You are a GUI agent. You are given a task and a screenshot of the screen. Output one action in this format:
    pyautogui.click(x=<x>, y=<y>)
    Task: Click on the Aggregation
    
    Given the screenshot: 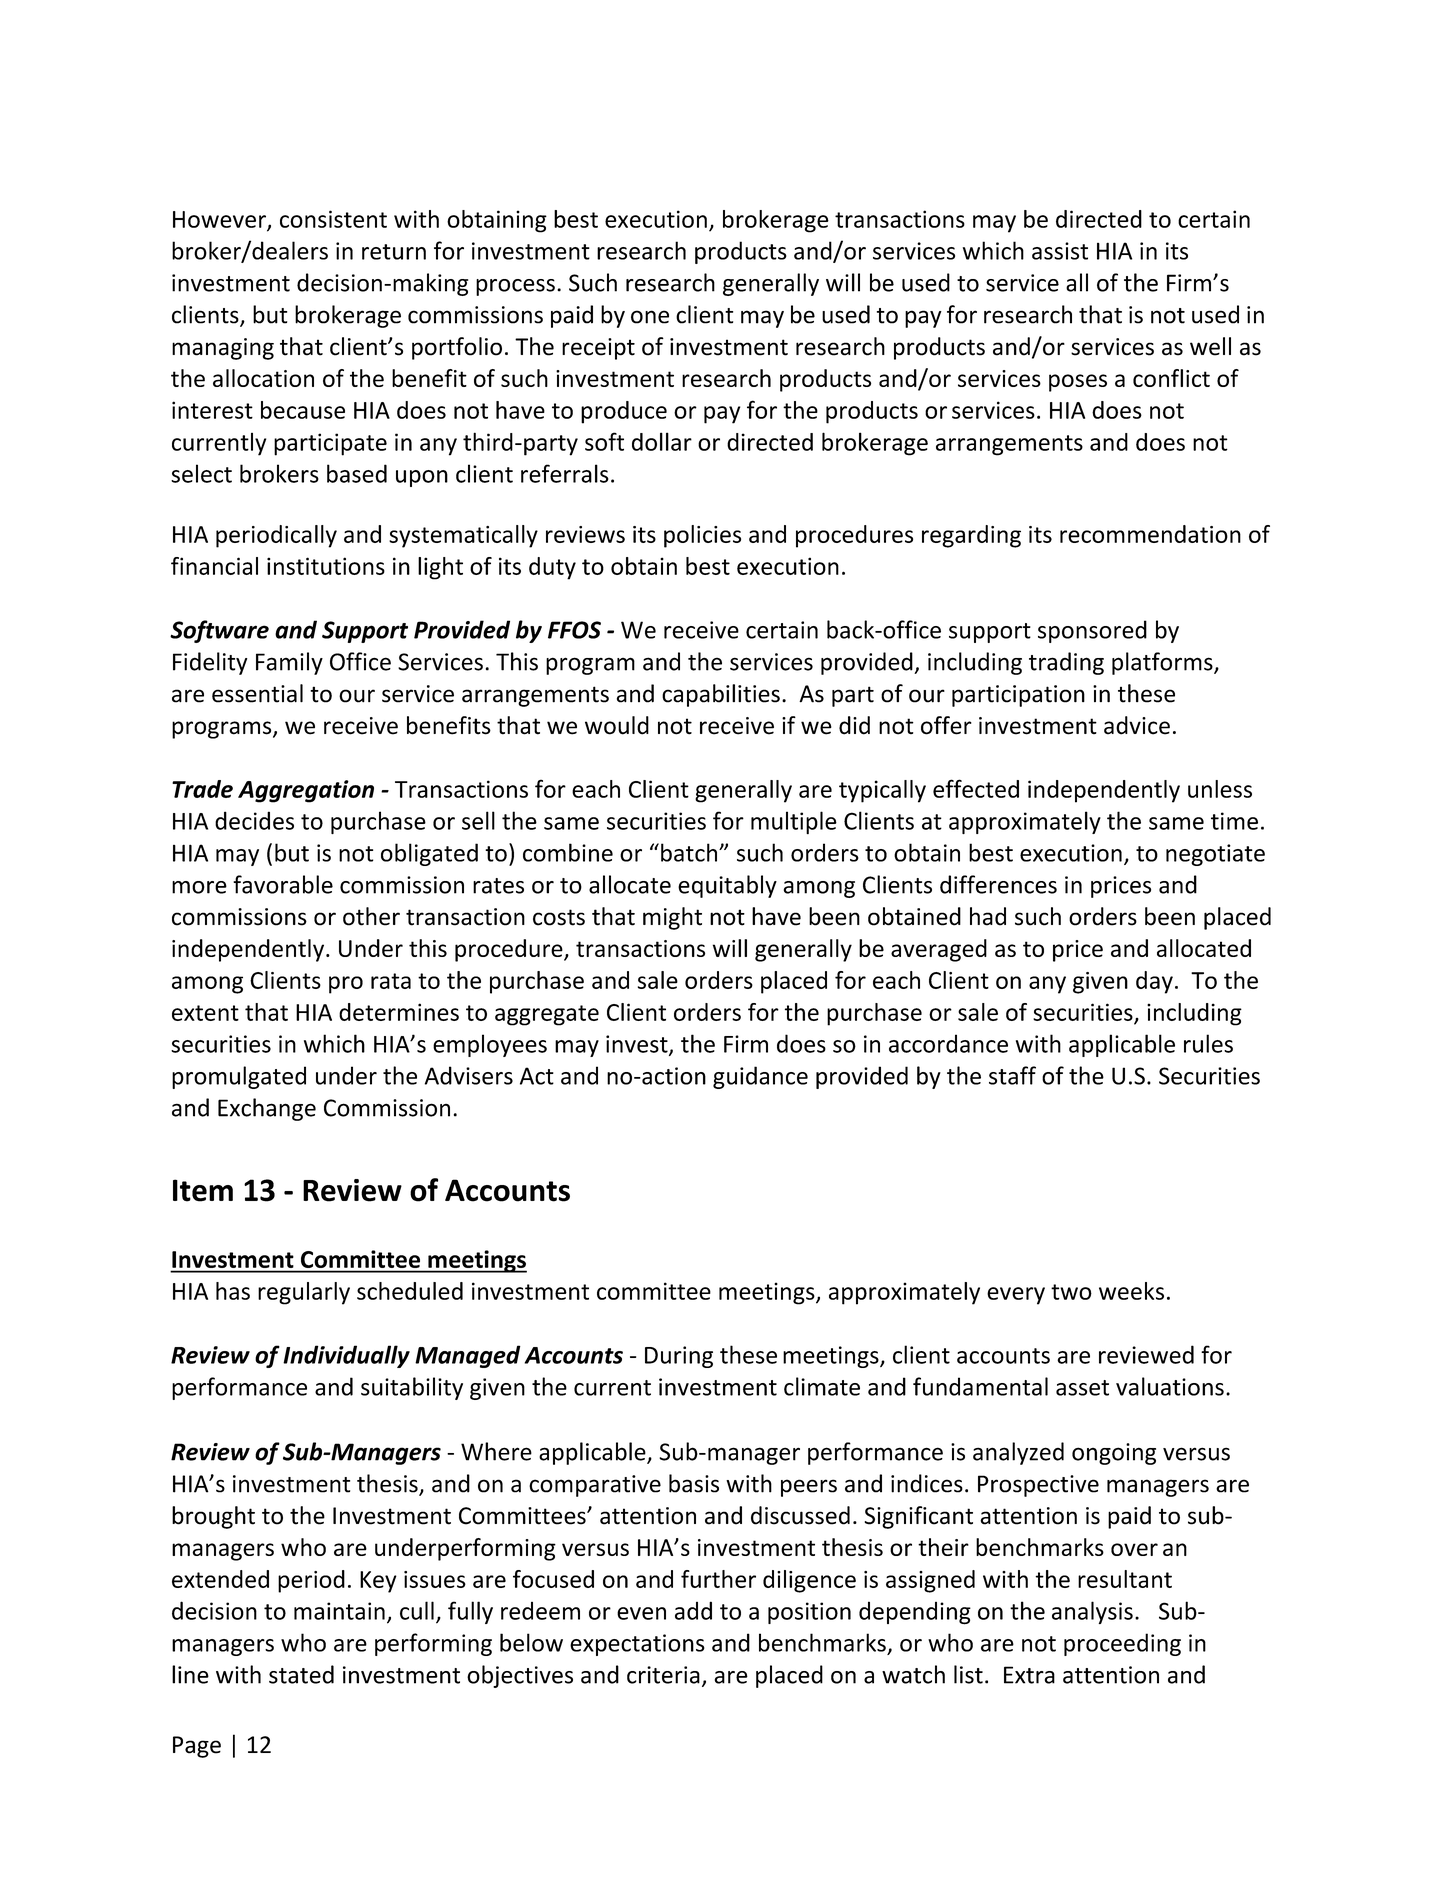 What is the action you would take?
    pyautogui.click(x=306, y=791)
